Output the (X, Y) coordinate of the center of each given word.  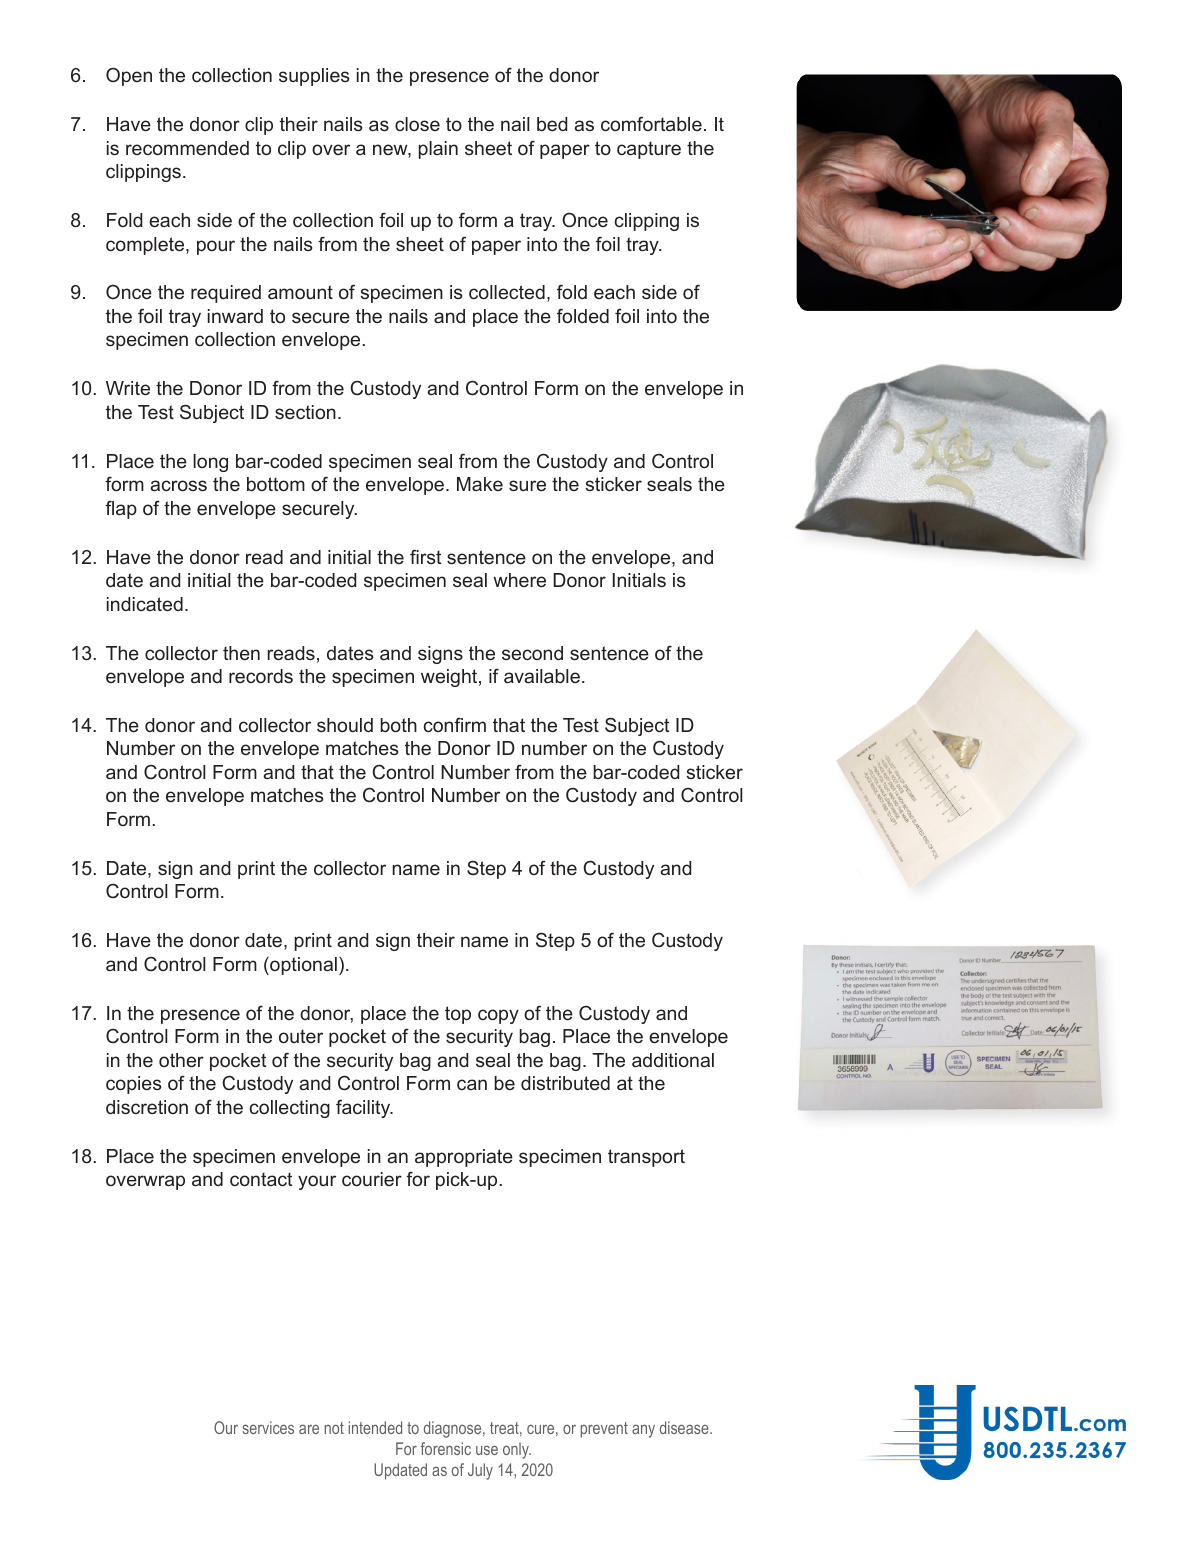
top (458, 1015)
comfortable (651, 123)
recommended (187, 148)
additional (673, 1060)
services (268, 1427)
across (178, 485)
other (181, 1060)
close (417, 124)
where (519, 580)
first (425, 557)
